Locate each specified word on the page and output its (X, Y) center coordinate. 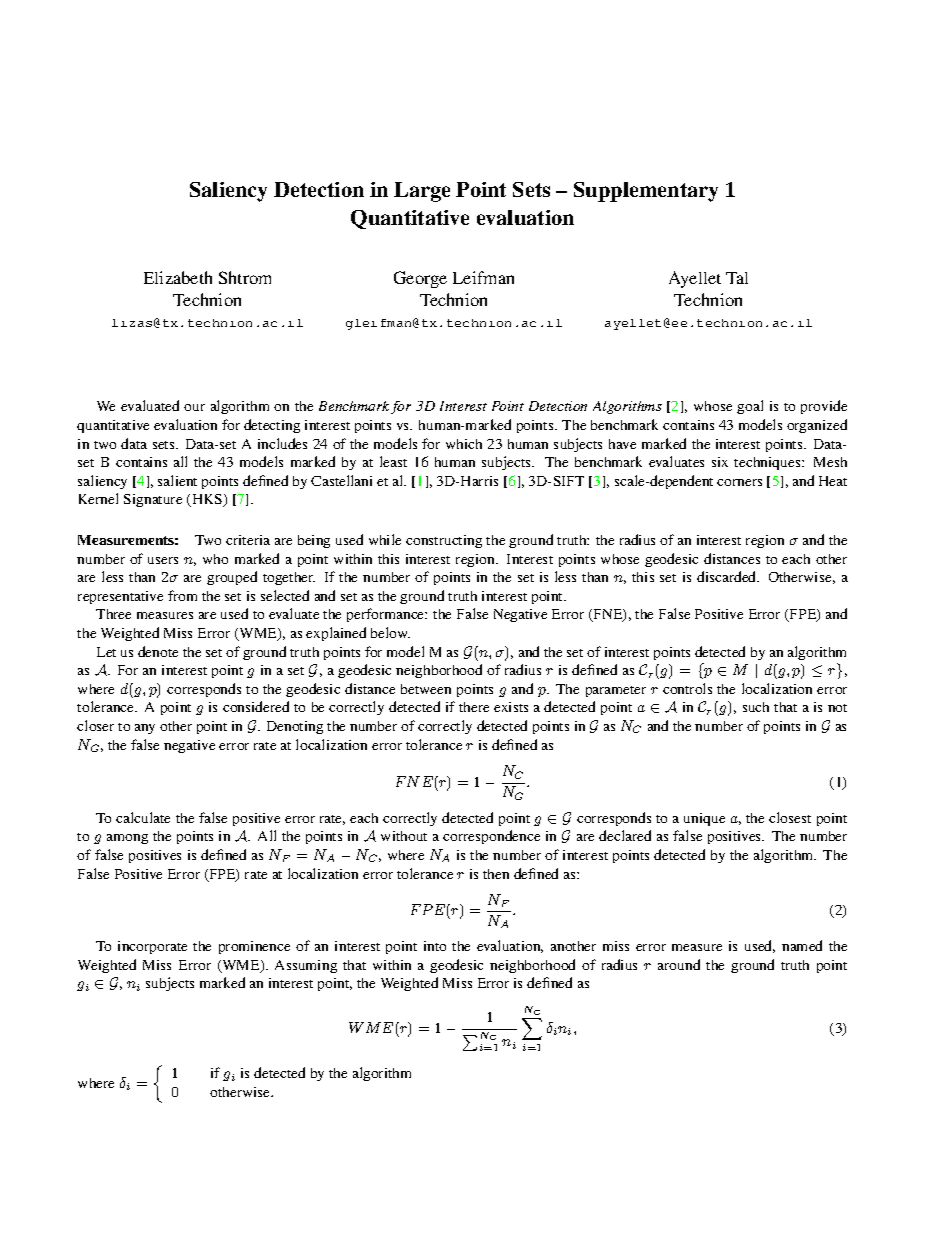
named (802, 945)
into (435, 946)
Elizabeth (178, 277)
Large (422, 192)
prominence (254, 947)
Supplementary (646, 192)
